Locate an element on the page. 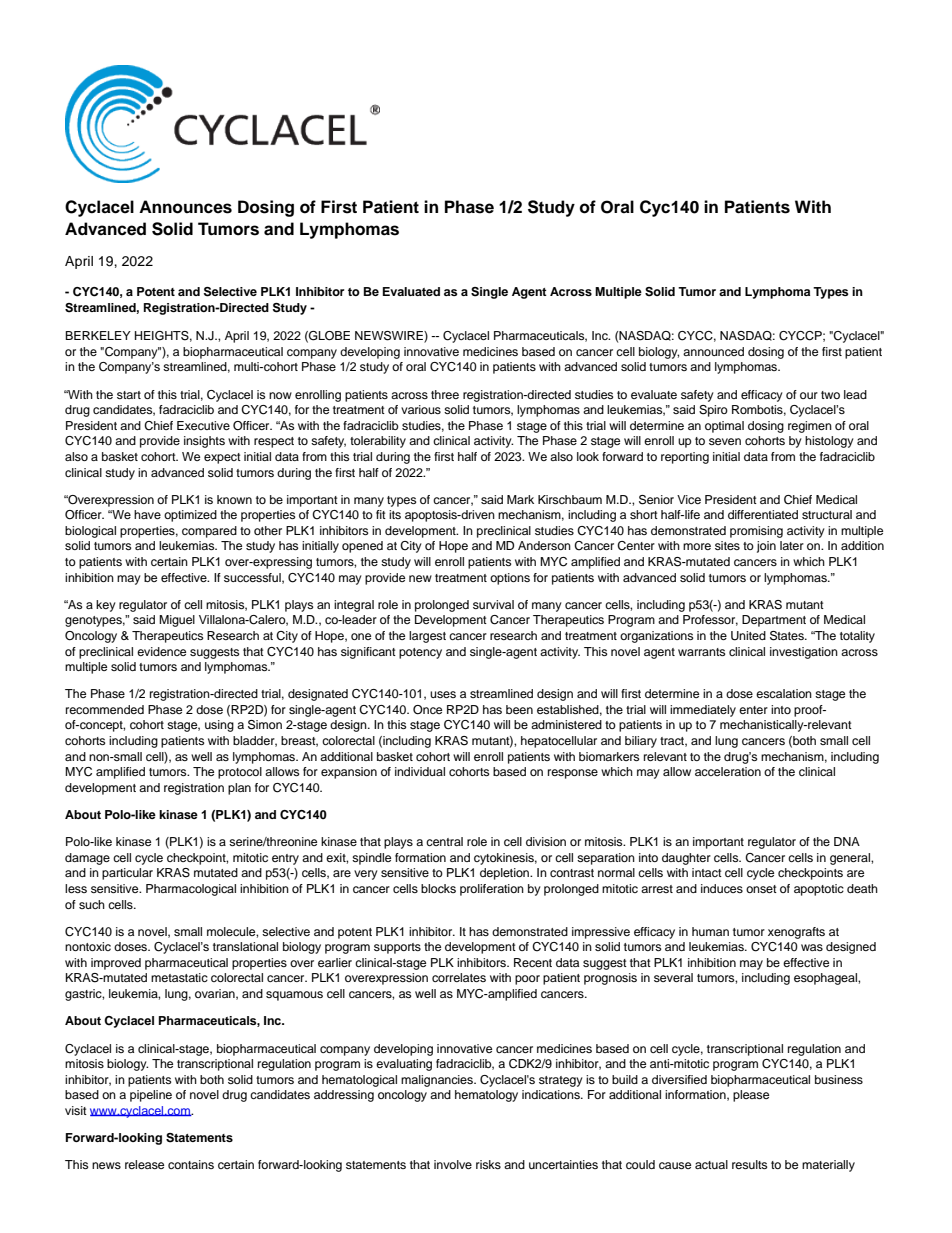 This image has height=1233, width=952. announced is located at coordinates (713, 351).
